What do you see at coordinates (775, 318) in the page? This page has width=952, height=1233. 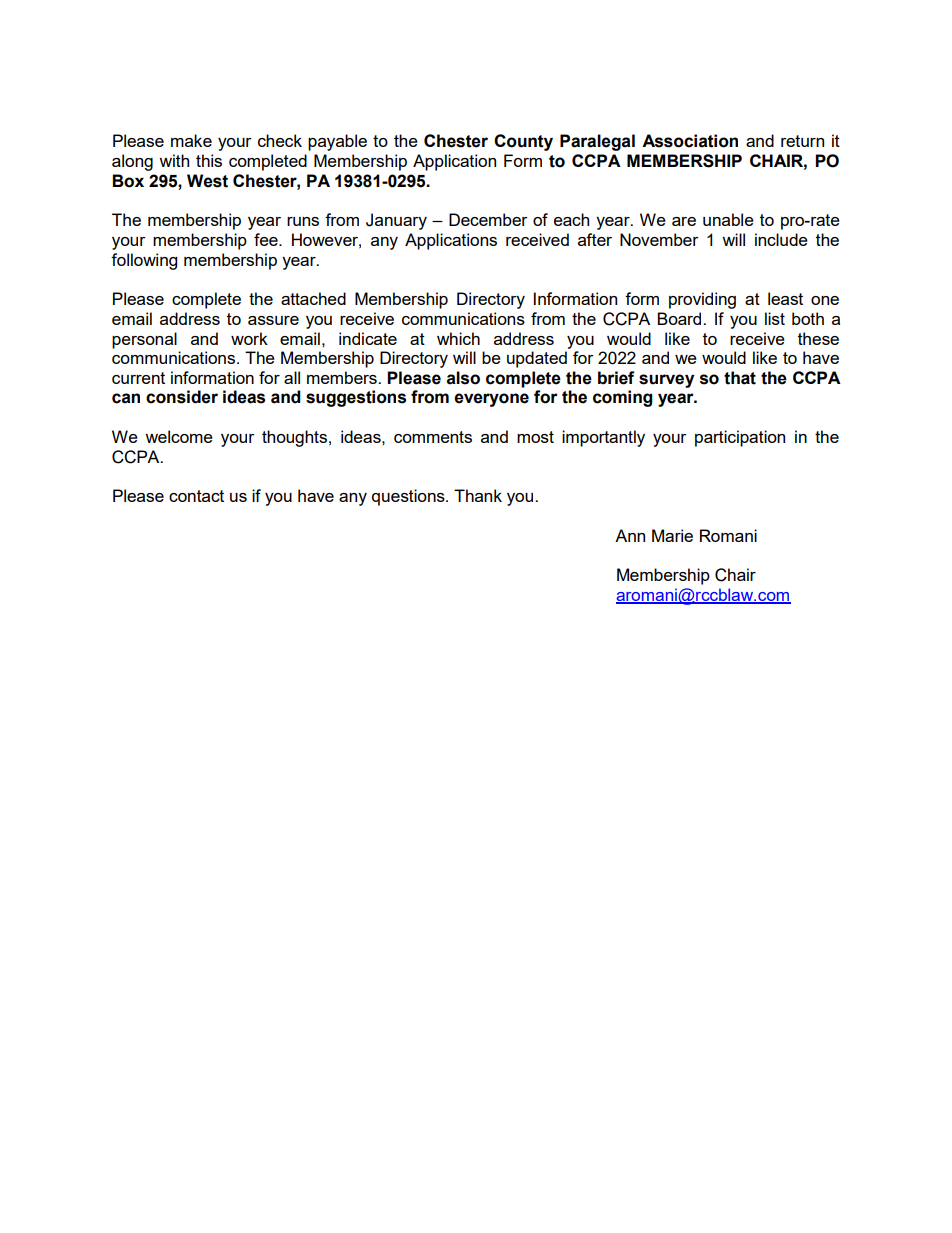 I see `list` at bounding box center [775, 318].
